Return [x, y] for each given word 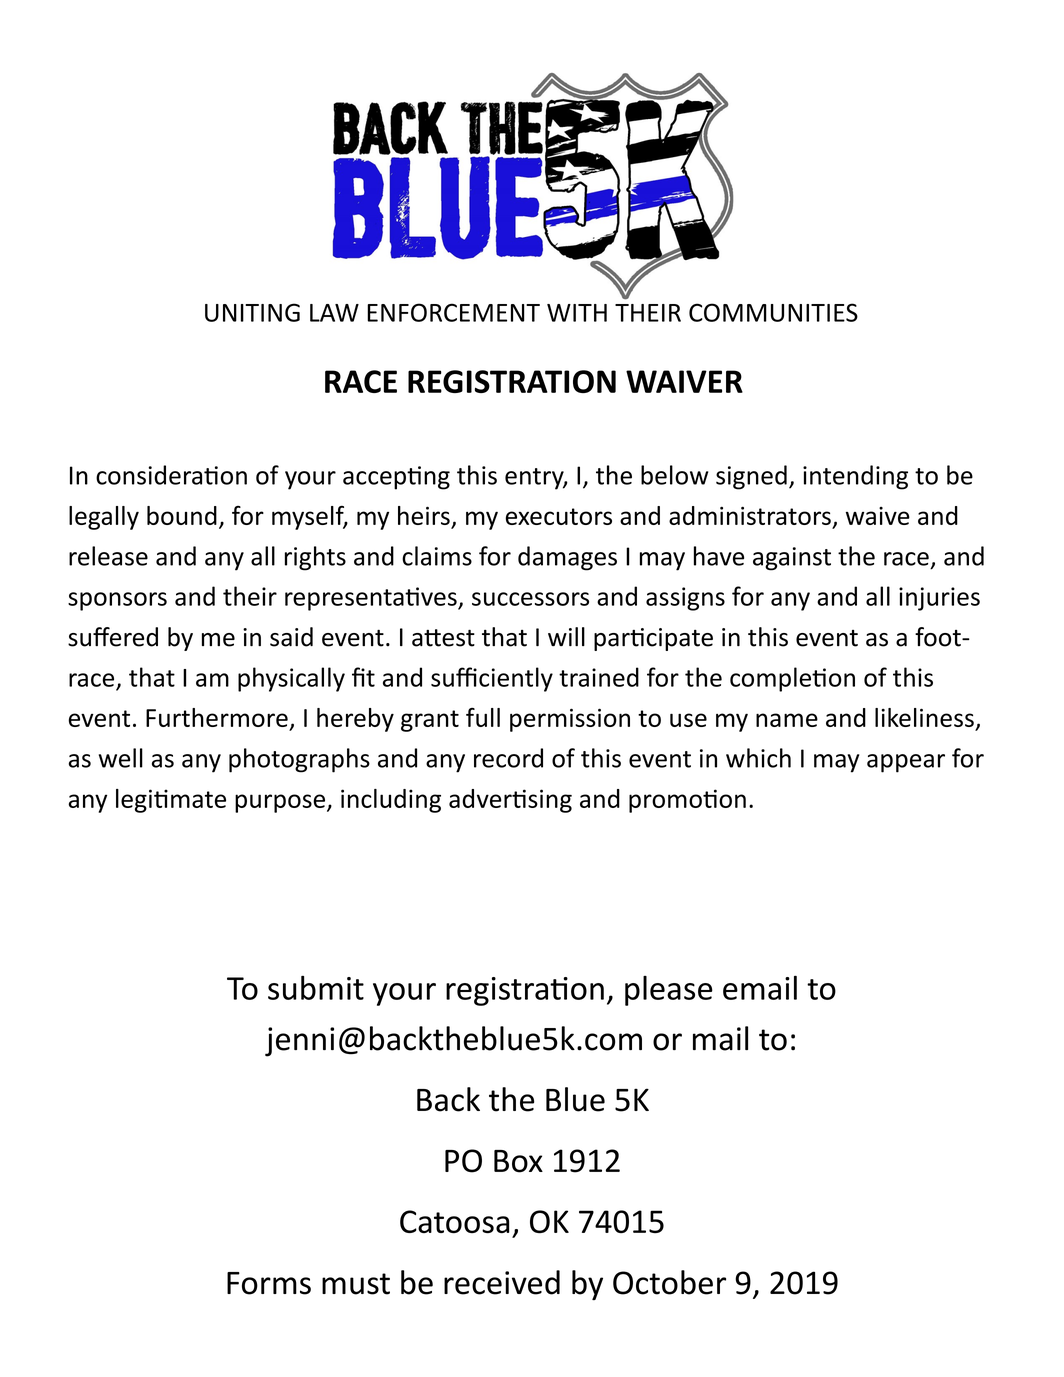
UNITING [252, 312]
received [502, 1282]
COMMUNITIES [773, 312]
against [792, 559]
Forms [269, 1283]
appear [906, 763]
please [669, 991]
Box [518, 1161]
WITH [577, 313]
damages [567, 558]
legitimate [171, 801]
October [669, 1282]
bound [182, 515]
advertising [510, 801]
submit [316, 987]
